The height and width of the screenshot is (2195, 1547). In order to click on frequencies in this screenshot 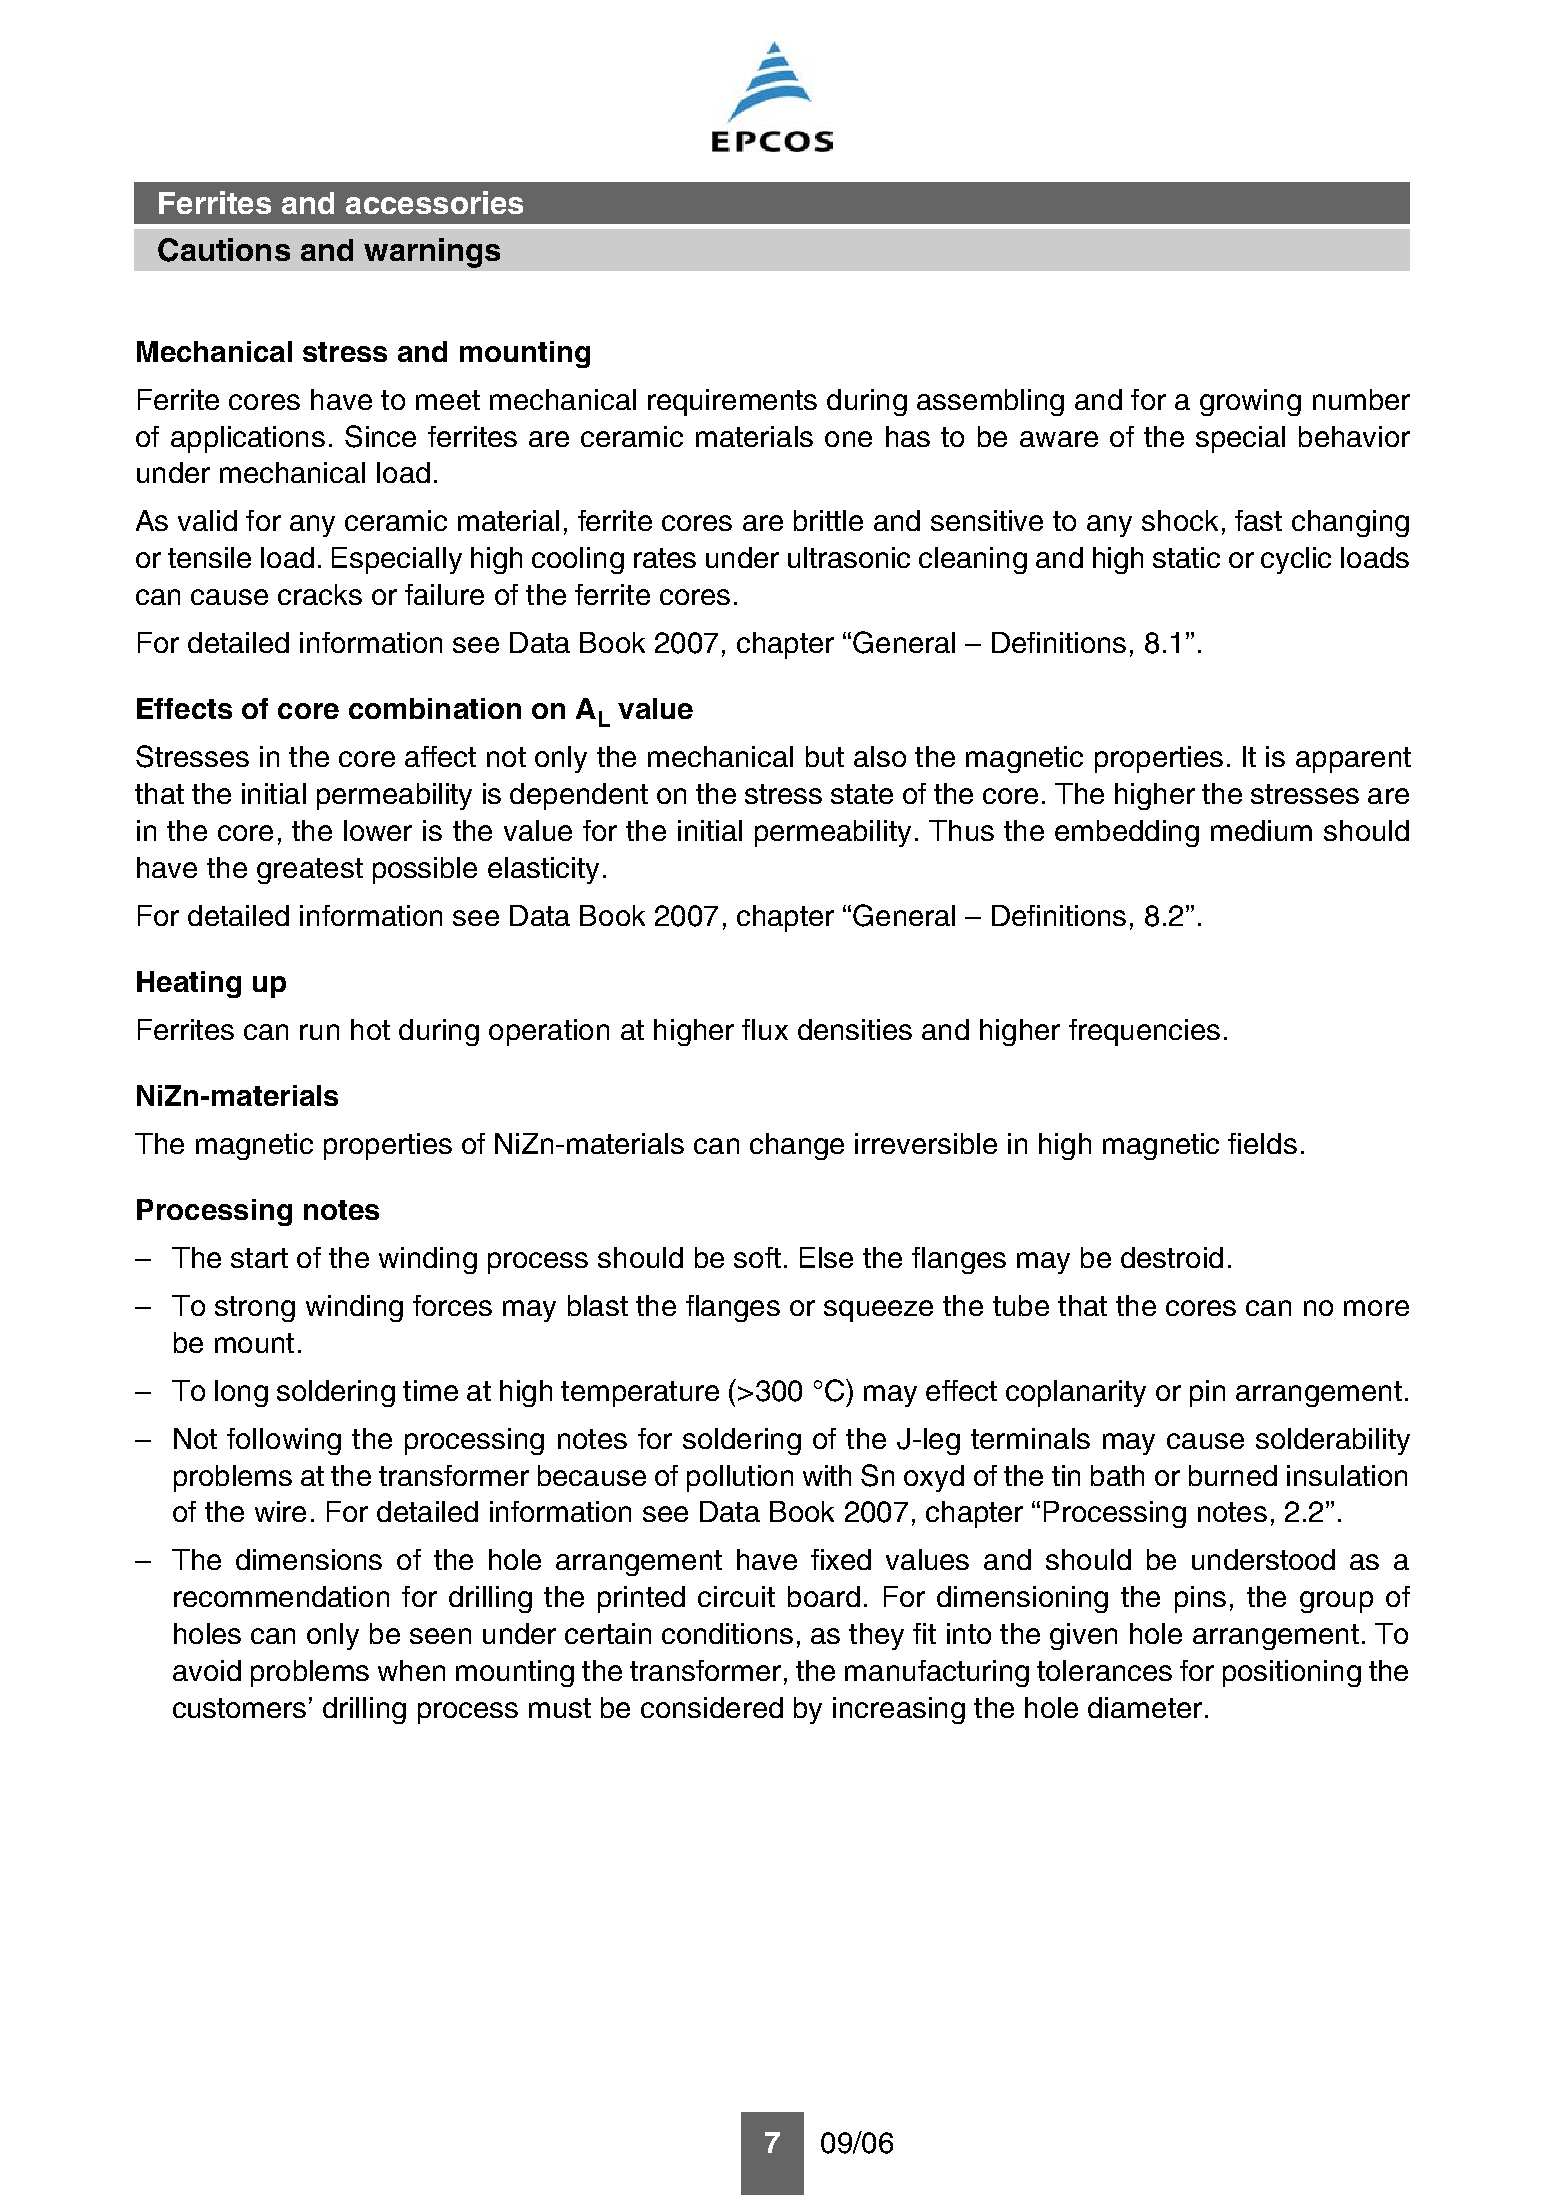, I will do `click(1144, 1032)`.
